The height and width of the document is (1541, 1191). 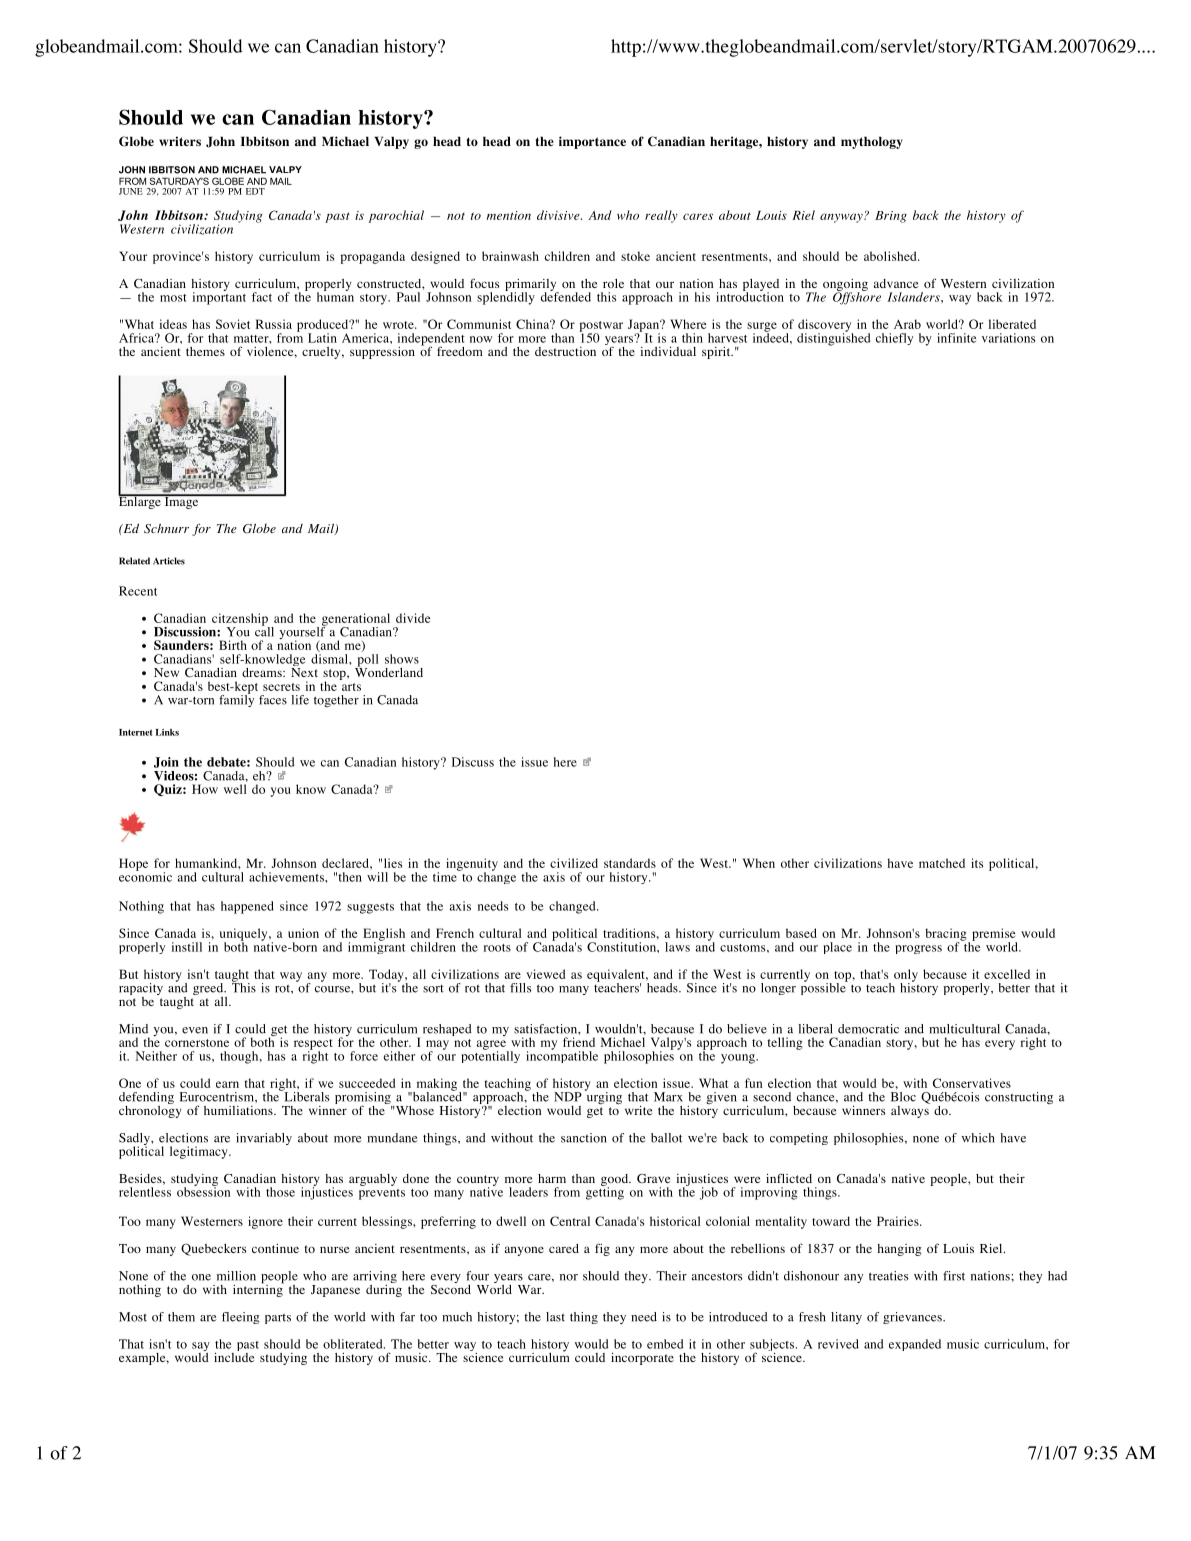 I want to click on fleeing, so click(x=241, y=1318).
